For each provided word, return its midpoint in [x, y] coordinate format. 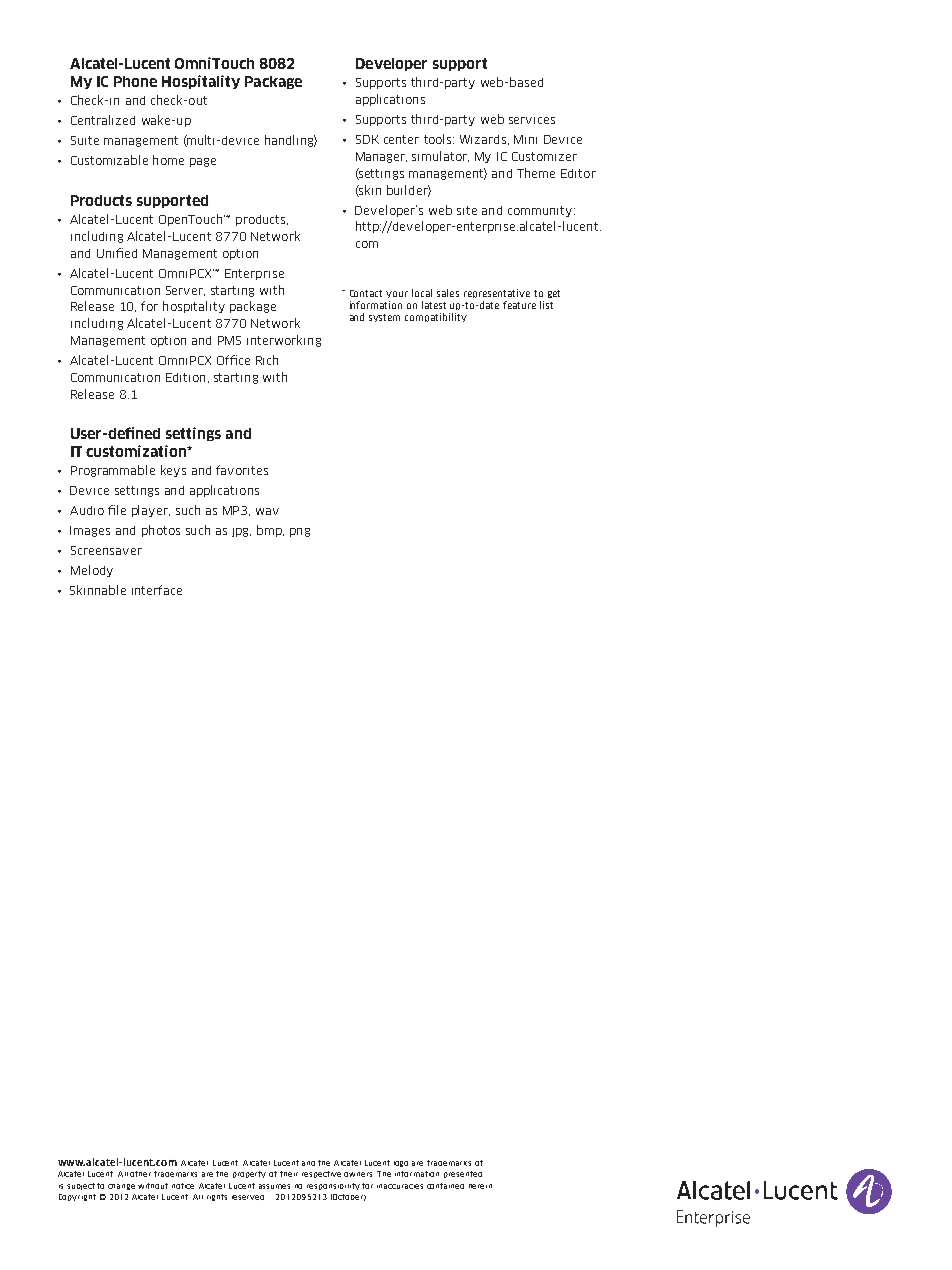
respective [321, 1174]
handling [291, 141]
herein [480, 1186]
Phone [135, 81]
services [532, 120]
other [140, 1174]
